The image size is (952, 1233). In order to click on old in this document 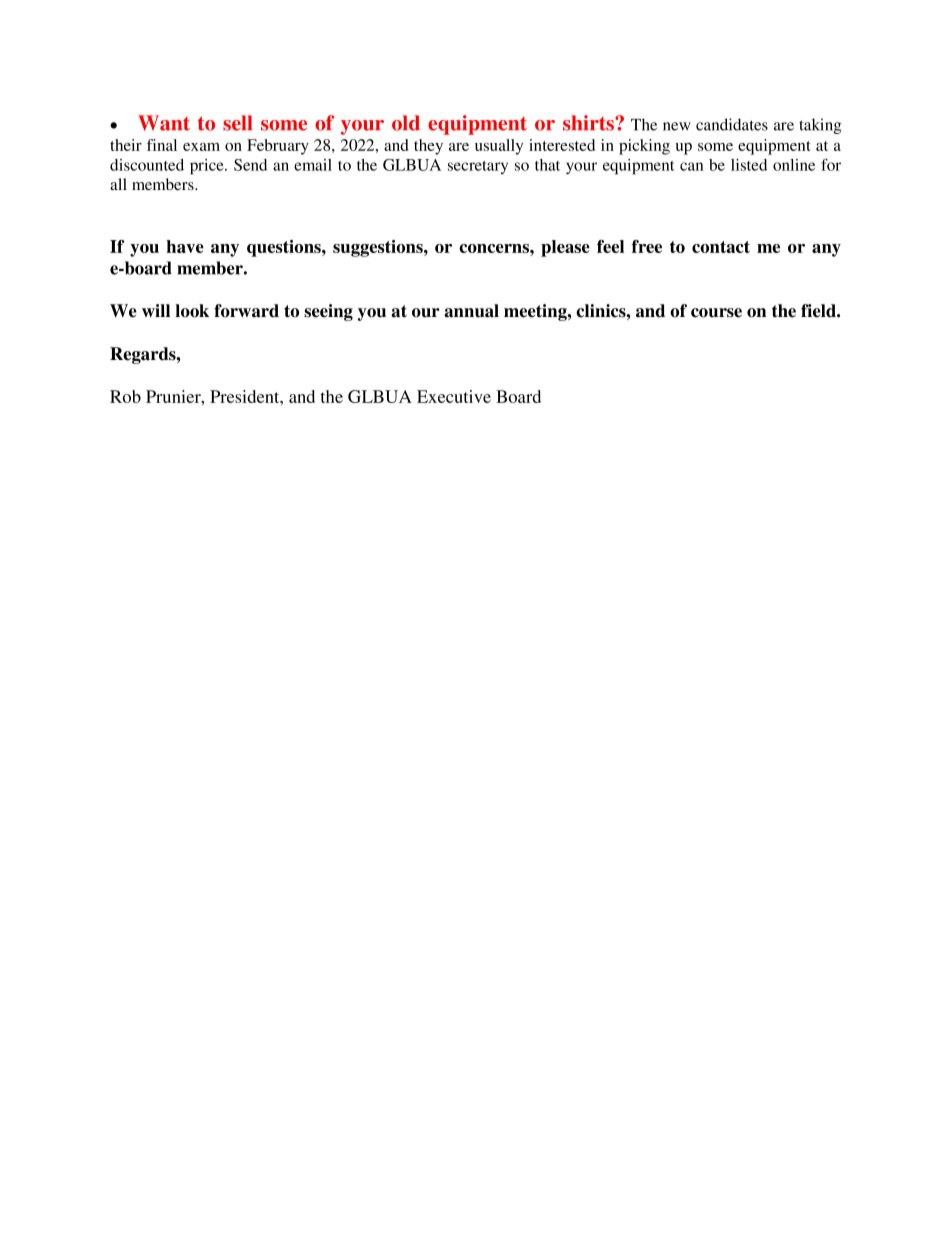, I will do `click(406, 123)`.
